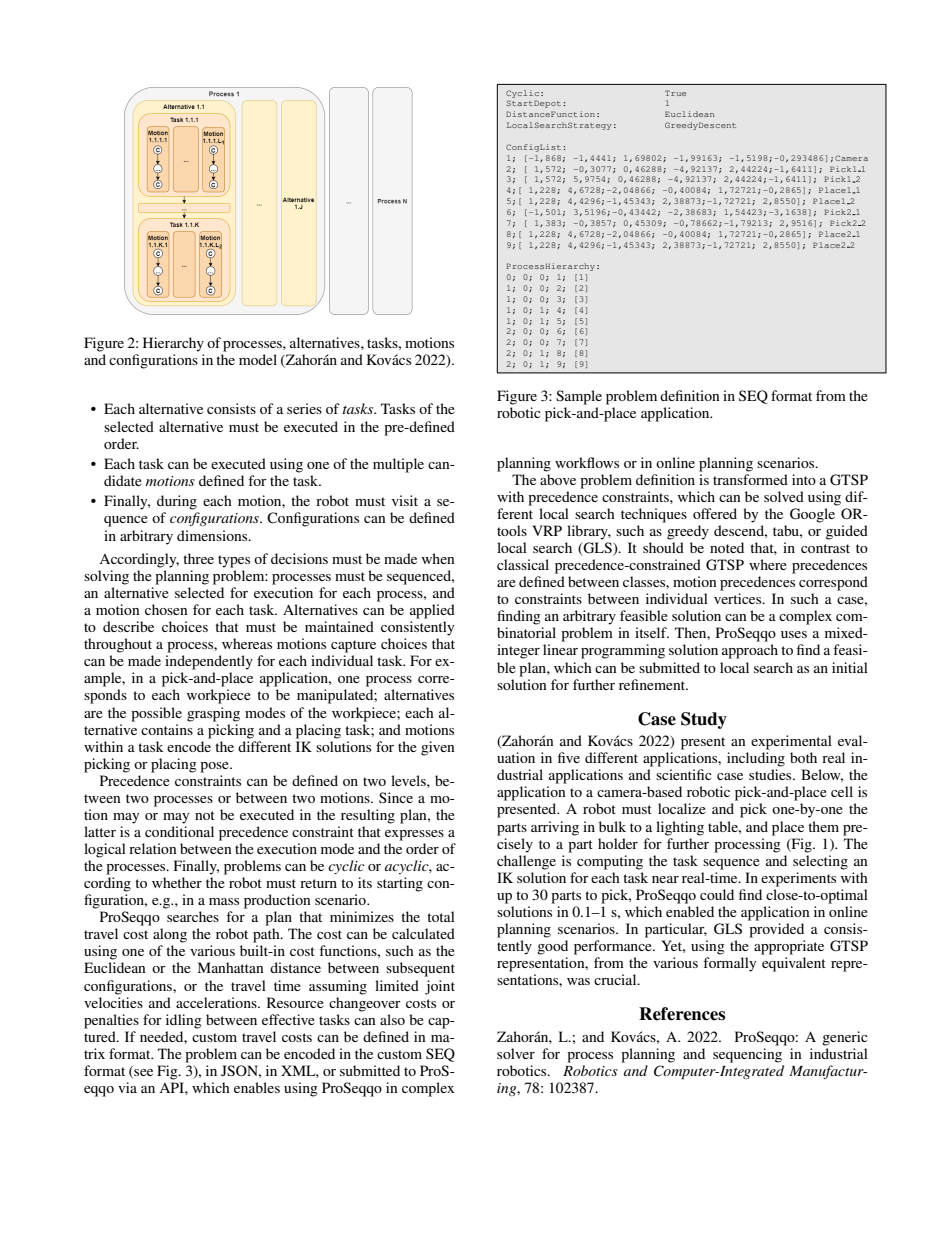 The width and height of the screenshot is (952, 1233). Describe the element at coordinates (750, 479) in the screenshot. I see `transformed` at that location.
